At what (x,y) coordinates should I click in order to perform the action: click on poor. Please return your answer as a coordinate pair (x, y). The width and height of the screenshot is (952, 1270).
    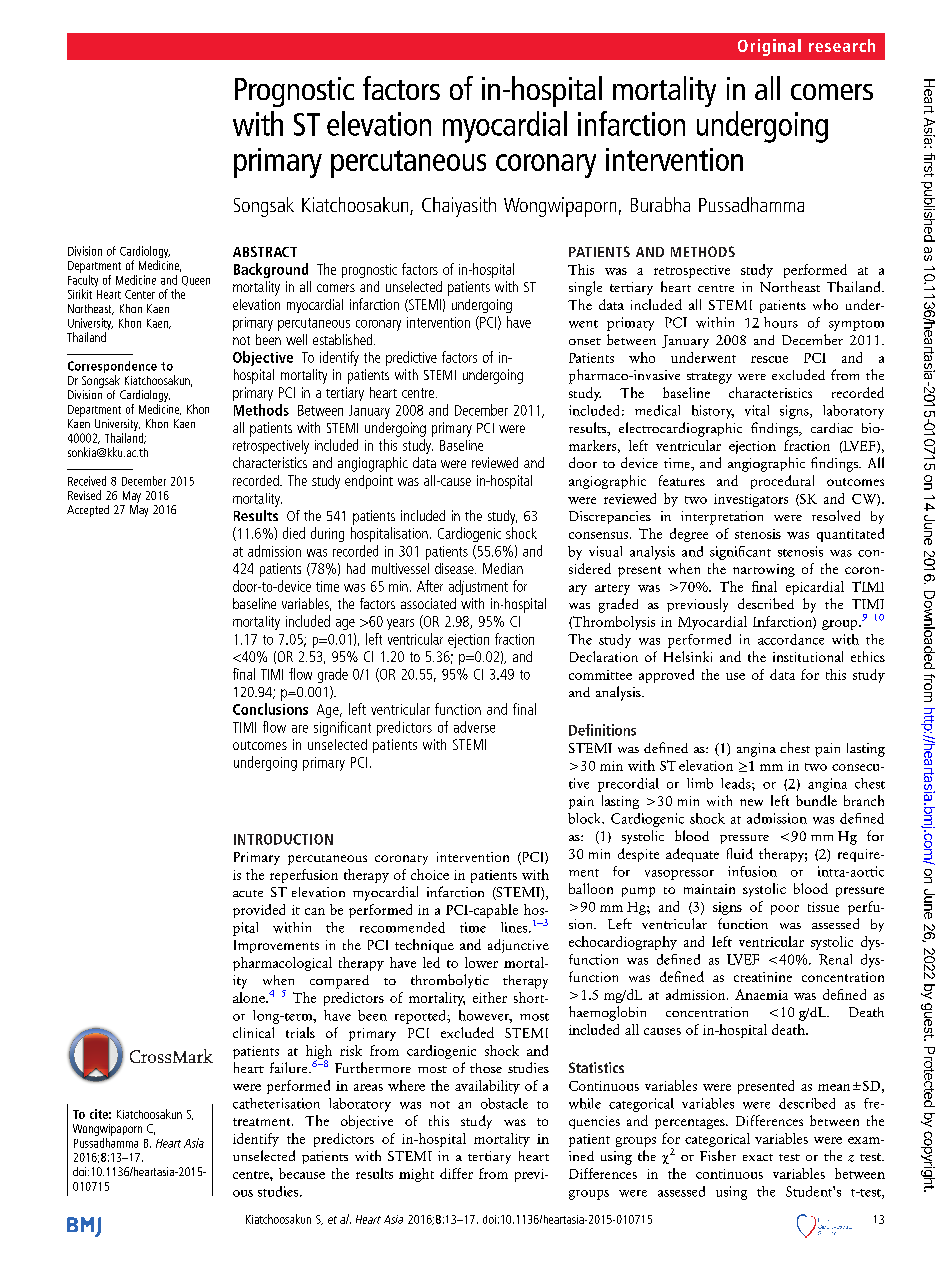
    Looking at the image, I should click on (785, 910).
